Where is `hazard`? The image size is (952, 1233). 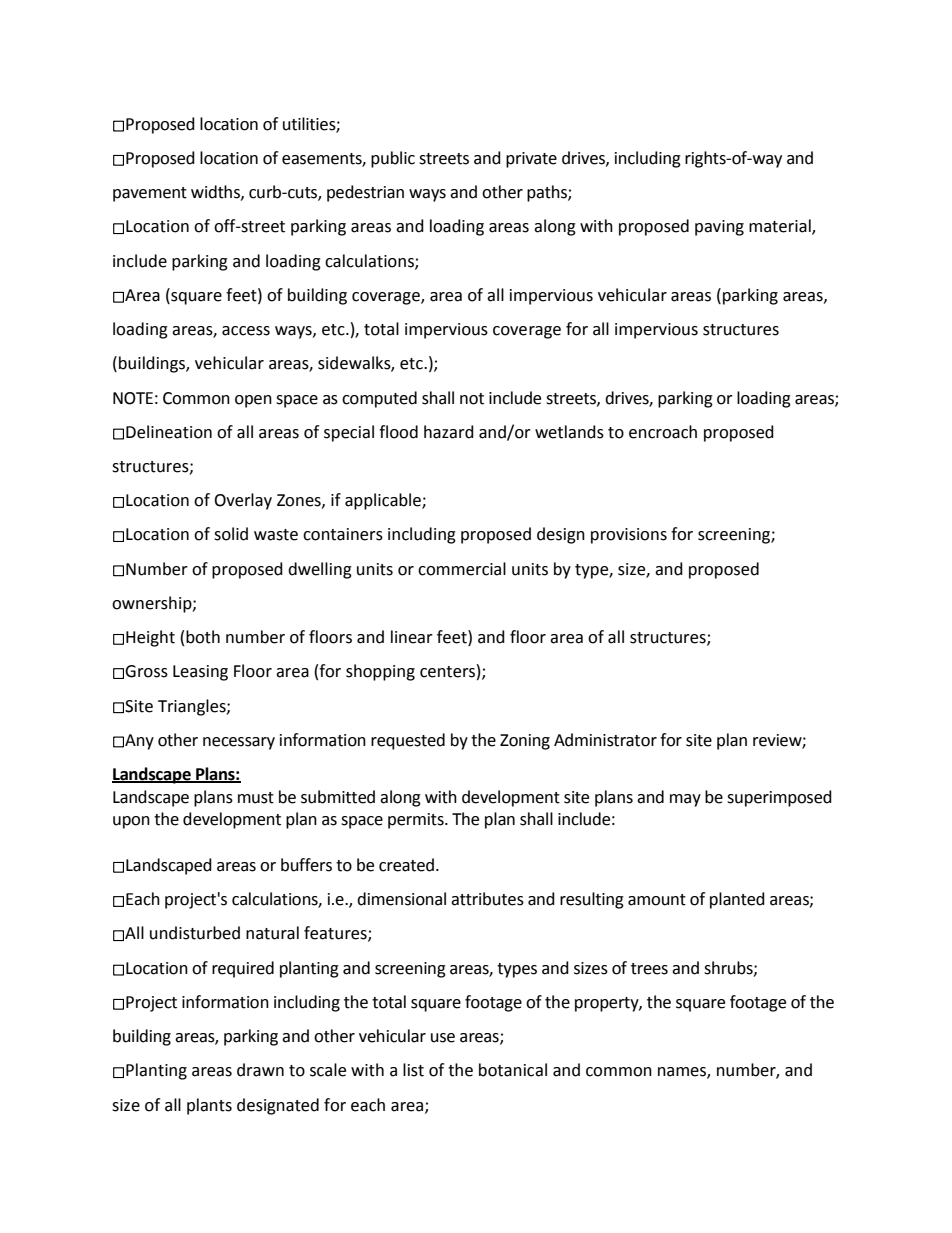 hazard is located at coordinates (449, 432).
